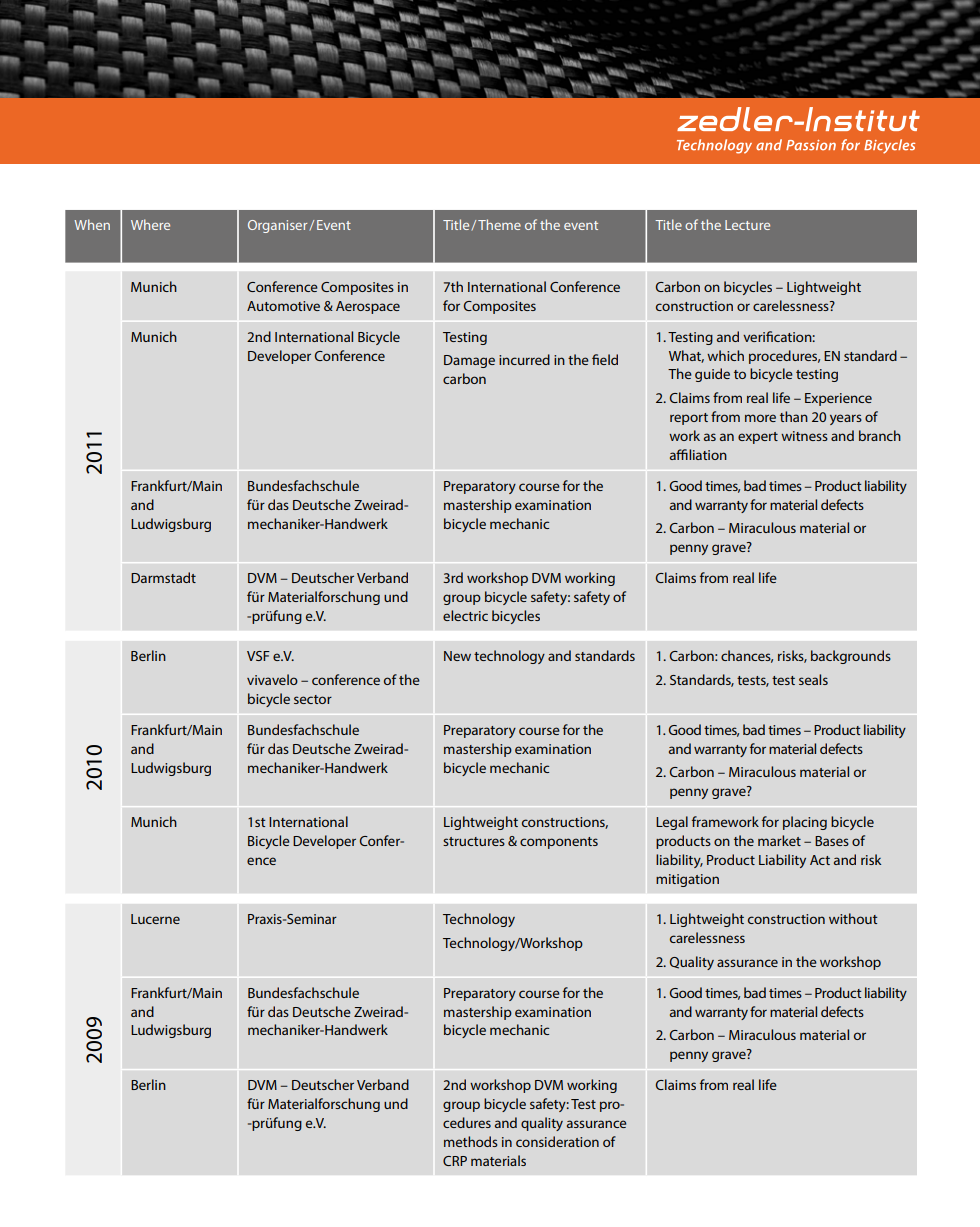 The width and height of the screenshot is (980, 1227). I want to click on Where, so click(150, 224).
